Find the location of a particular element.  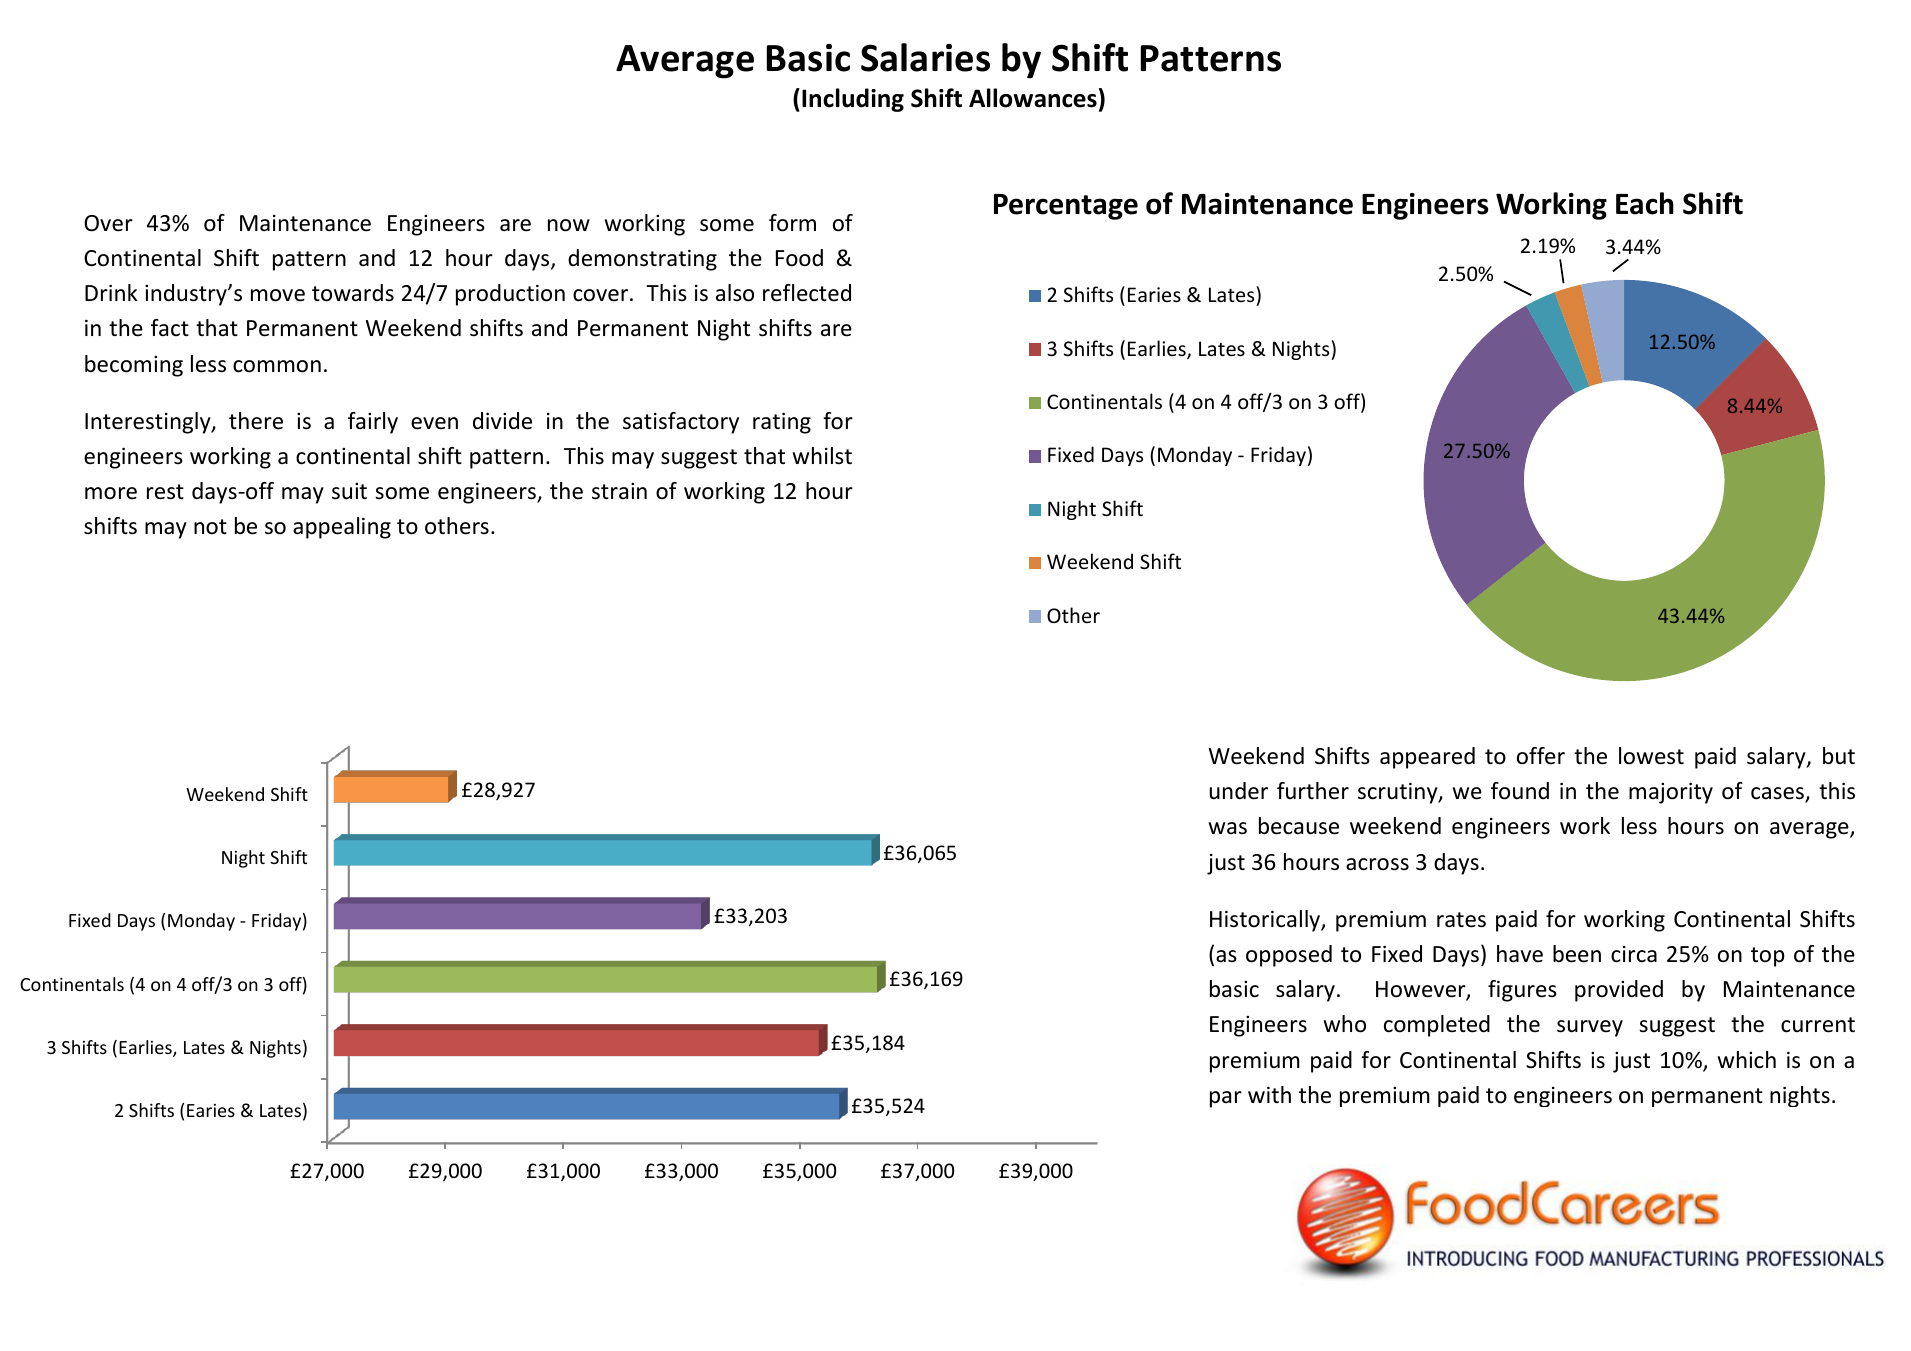

now is located at coordinates (569, 225).
